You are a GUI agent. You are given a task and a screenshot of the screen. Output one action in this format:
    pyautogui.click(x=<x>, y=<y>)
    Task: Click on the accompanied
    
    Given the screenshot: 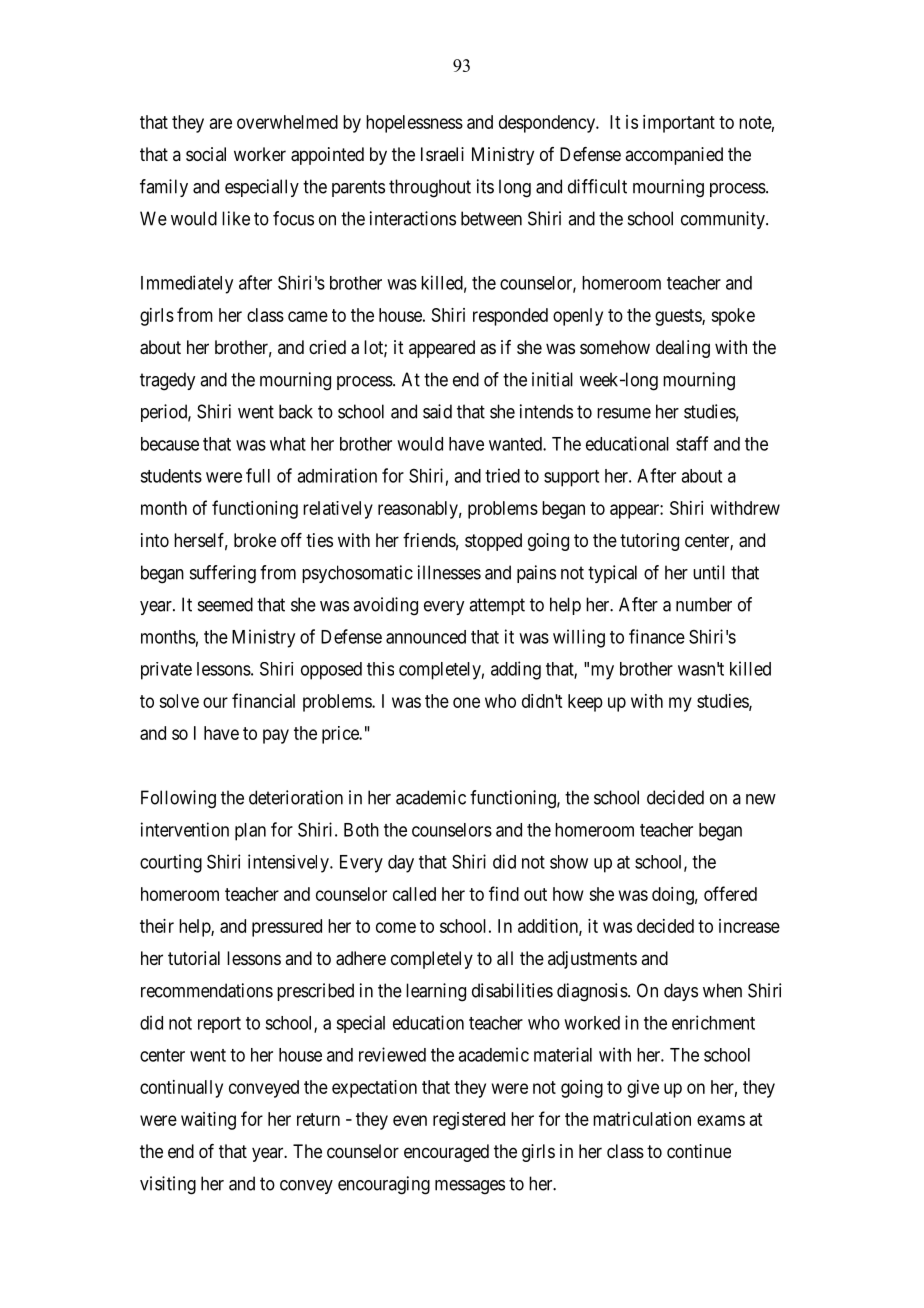 What is the action you would take?
    pyautogui.click(x=674, y=156)
